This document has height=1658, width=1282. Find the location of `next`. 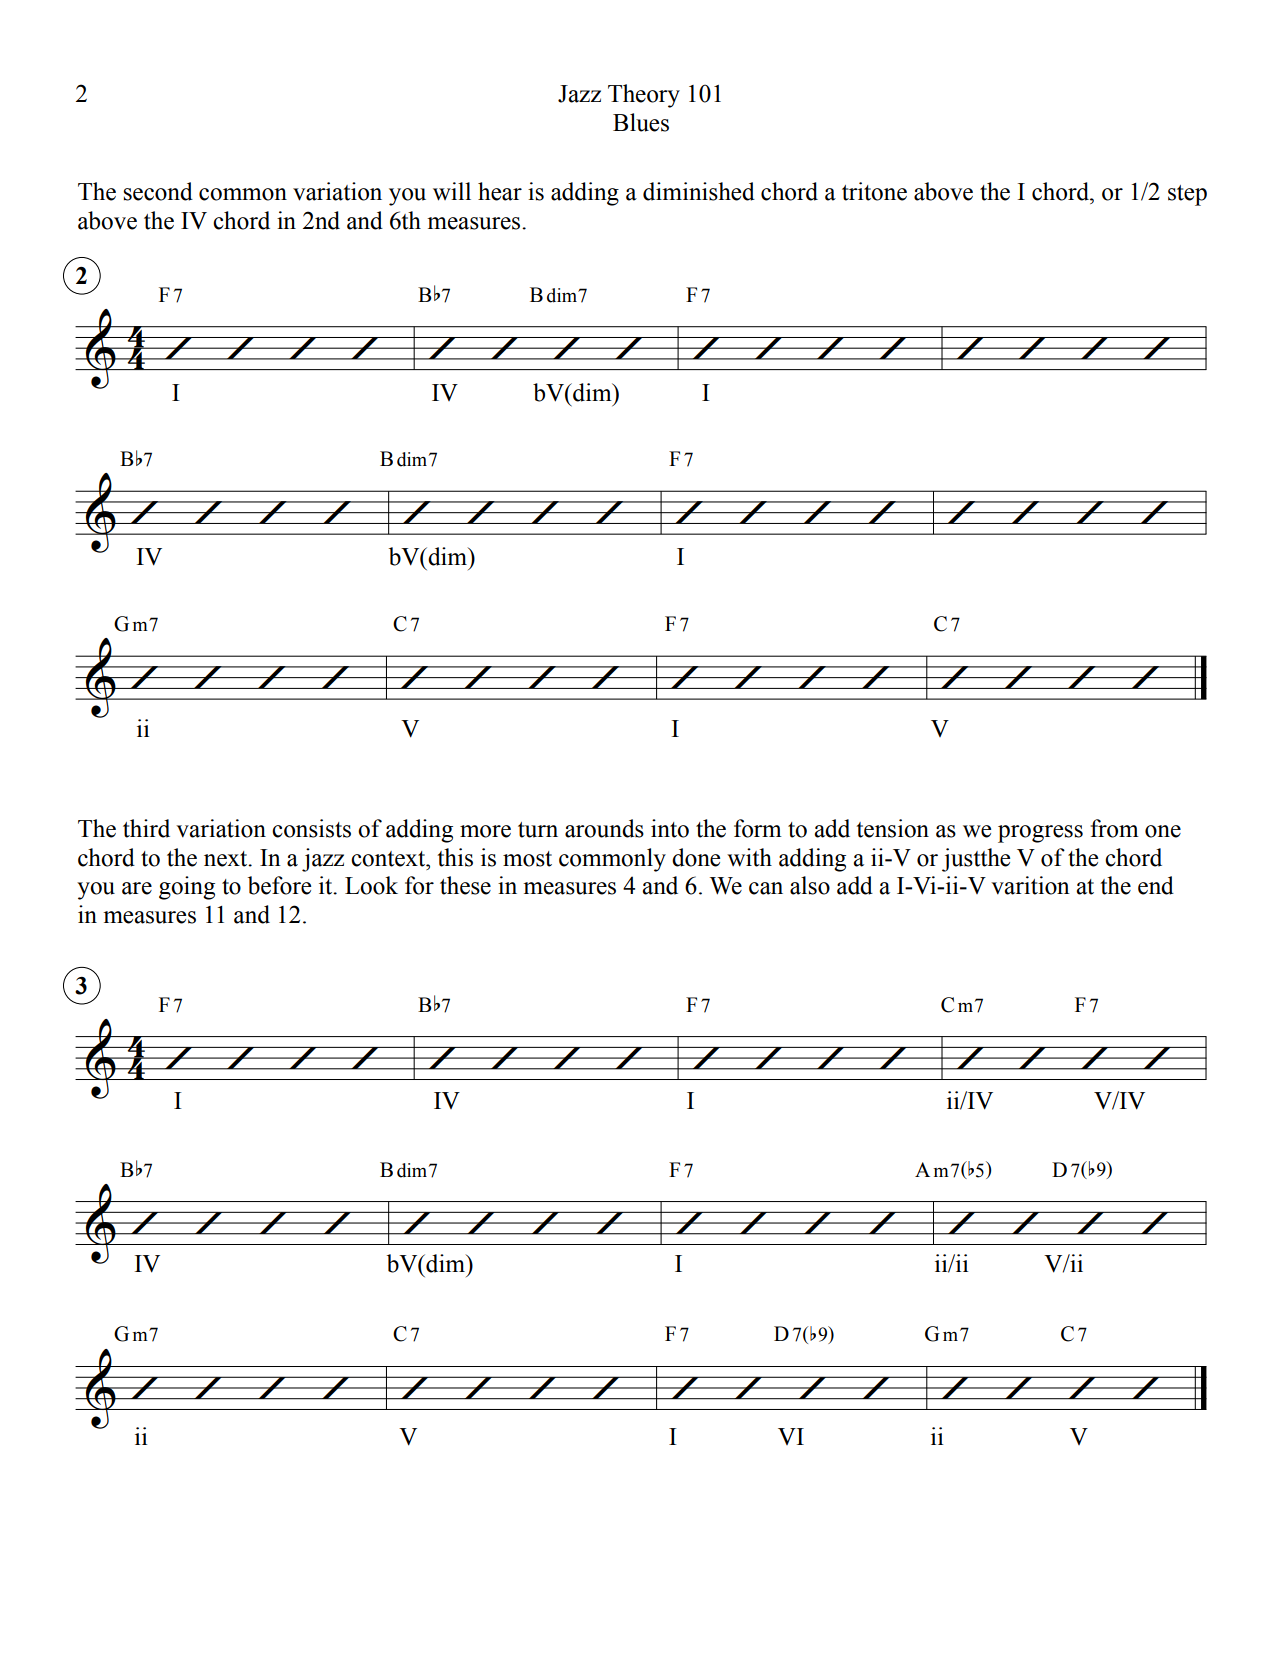

next is located at coordinates (227, 859).
